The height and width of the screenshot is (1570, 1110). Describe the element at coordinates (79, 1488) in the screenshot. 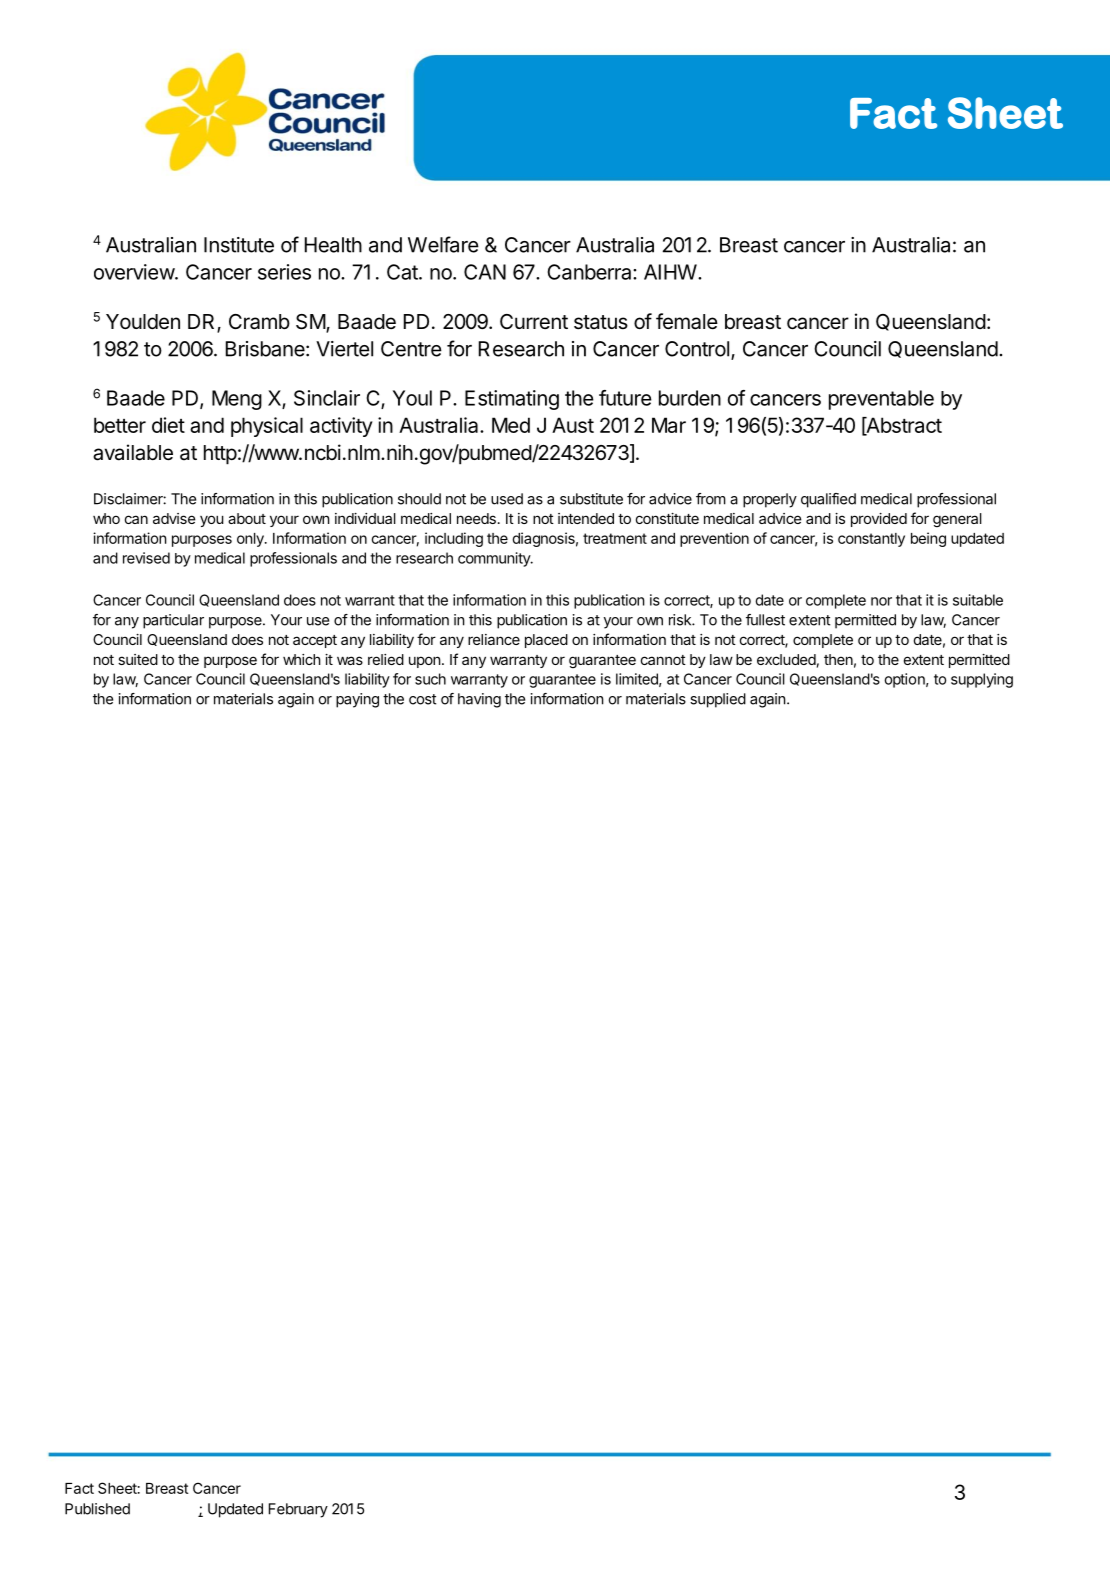

I see `Fact` at that location.
